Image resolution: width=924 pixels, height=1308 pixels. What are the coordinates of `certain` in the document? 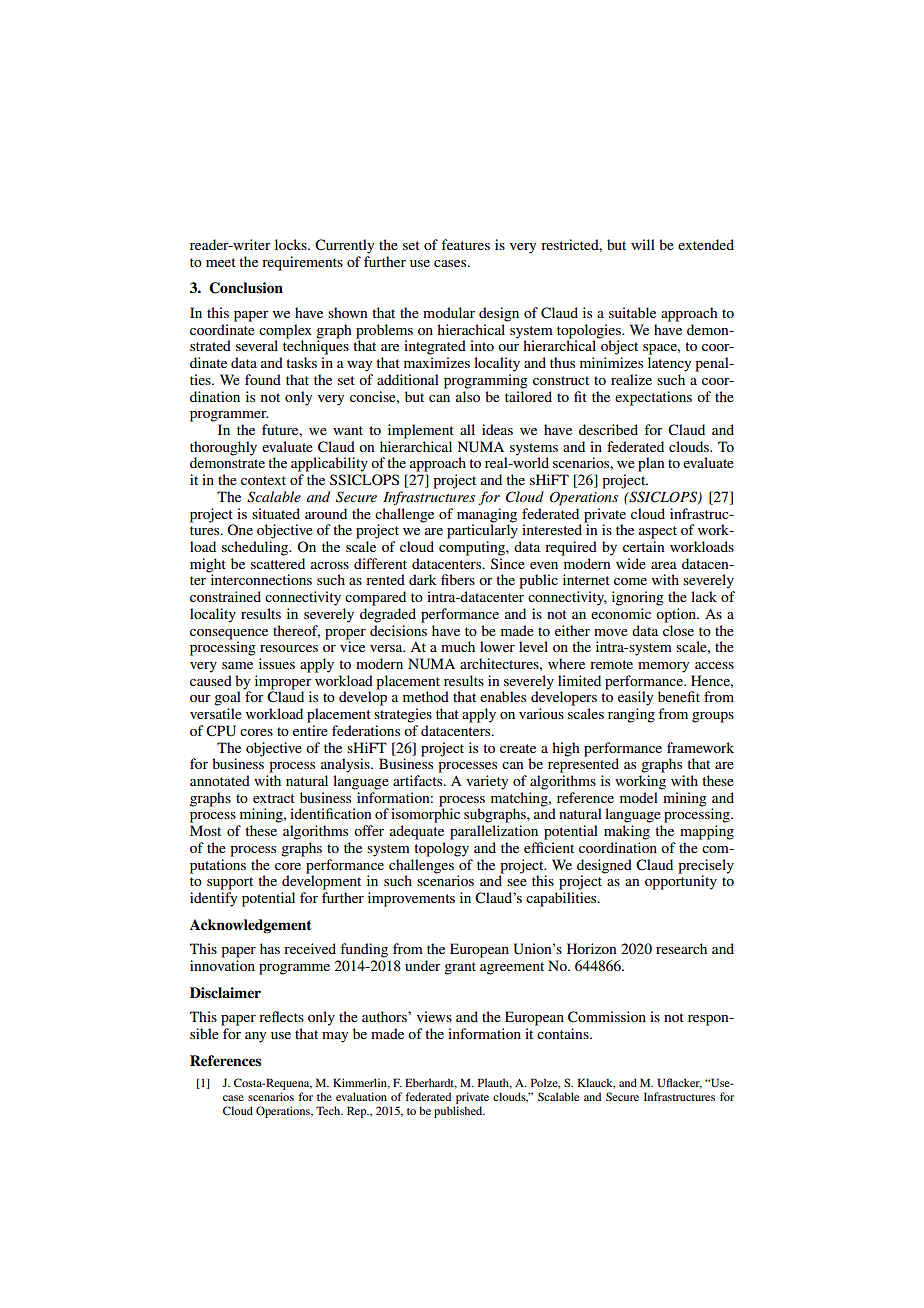 It's located at (643, 546).
